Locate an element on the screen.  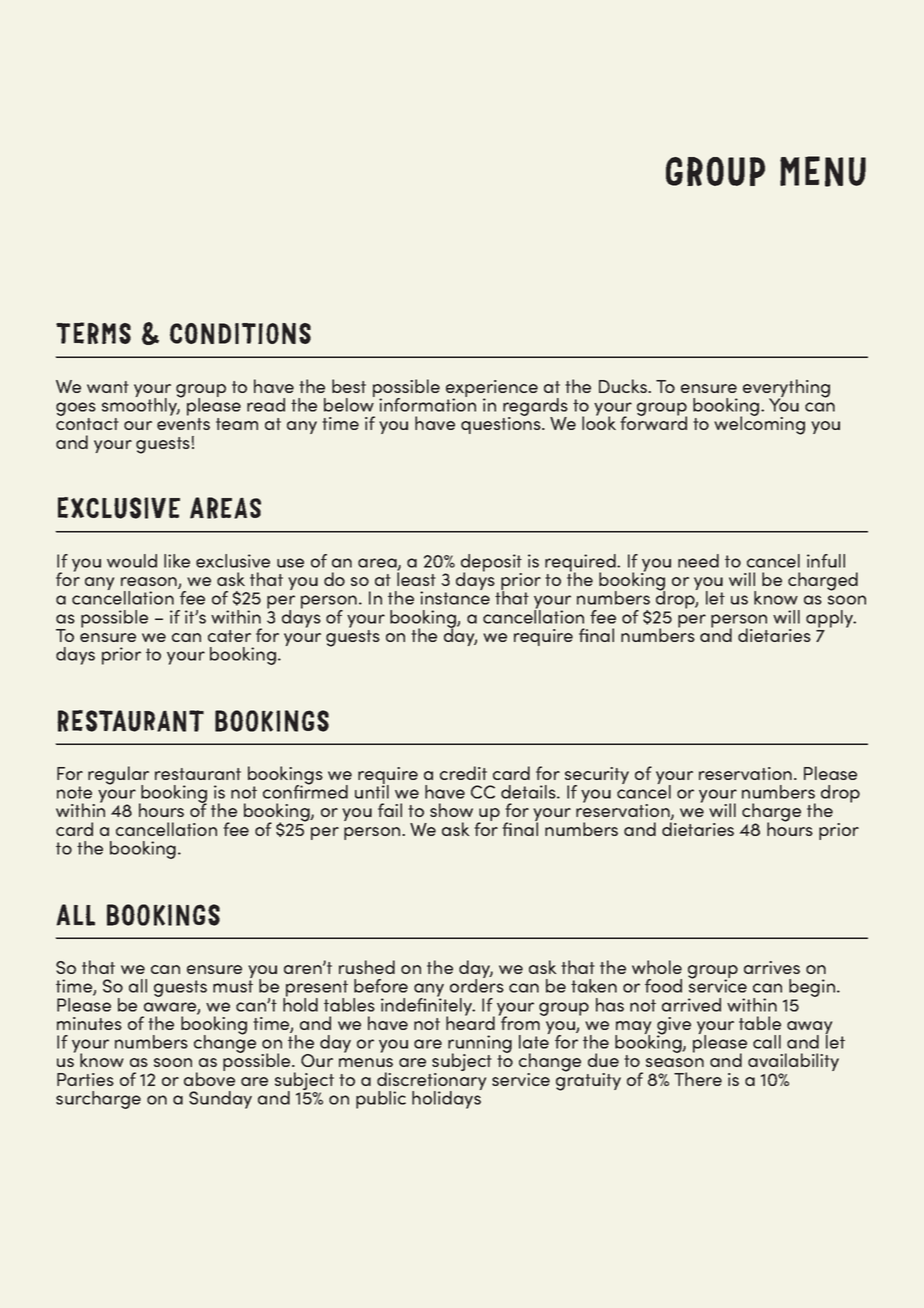
need is located at coordinates (698, 561).
